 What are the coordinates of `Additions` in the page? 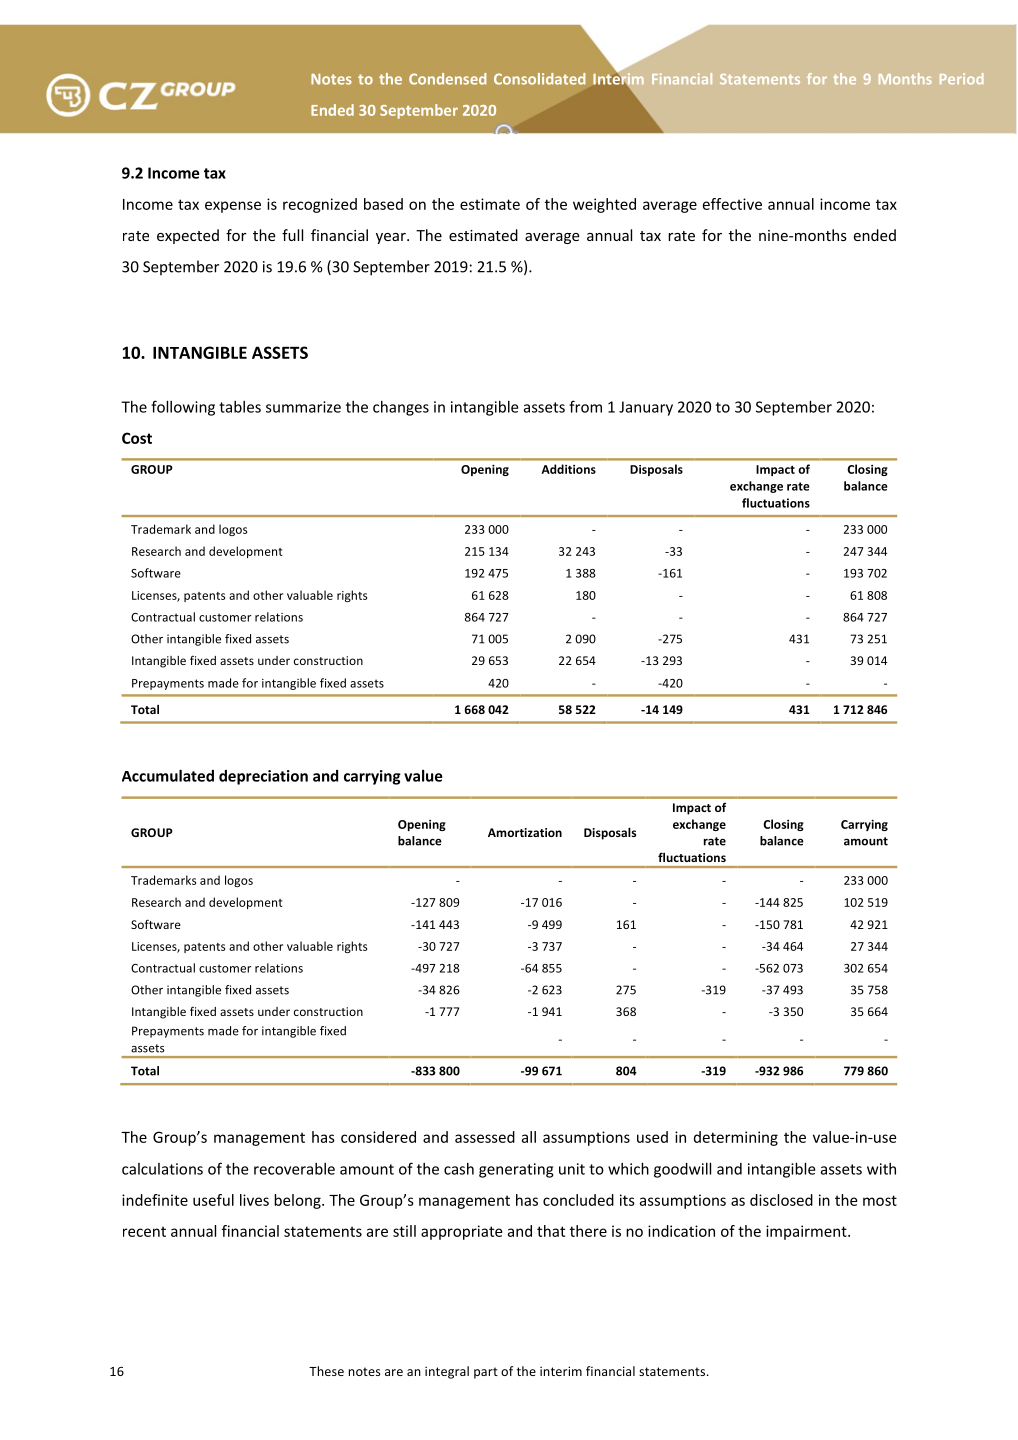 It's located at (568, 469).
